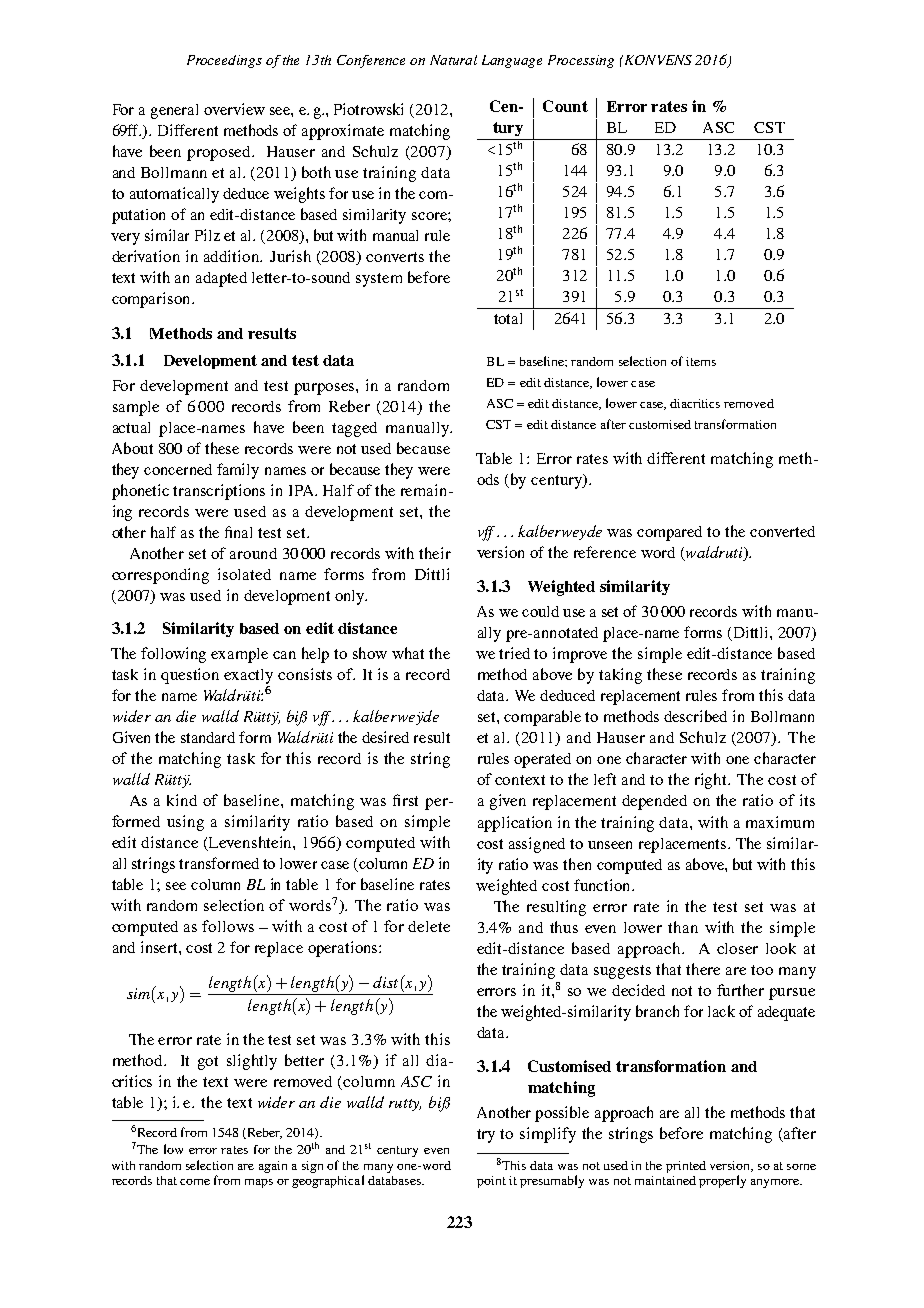 The width and height of the screenshot is (924, 1308). Describe the element at coordinates (514, 653) in the screenshot. I see `tried` at that location.
